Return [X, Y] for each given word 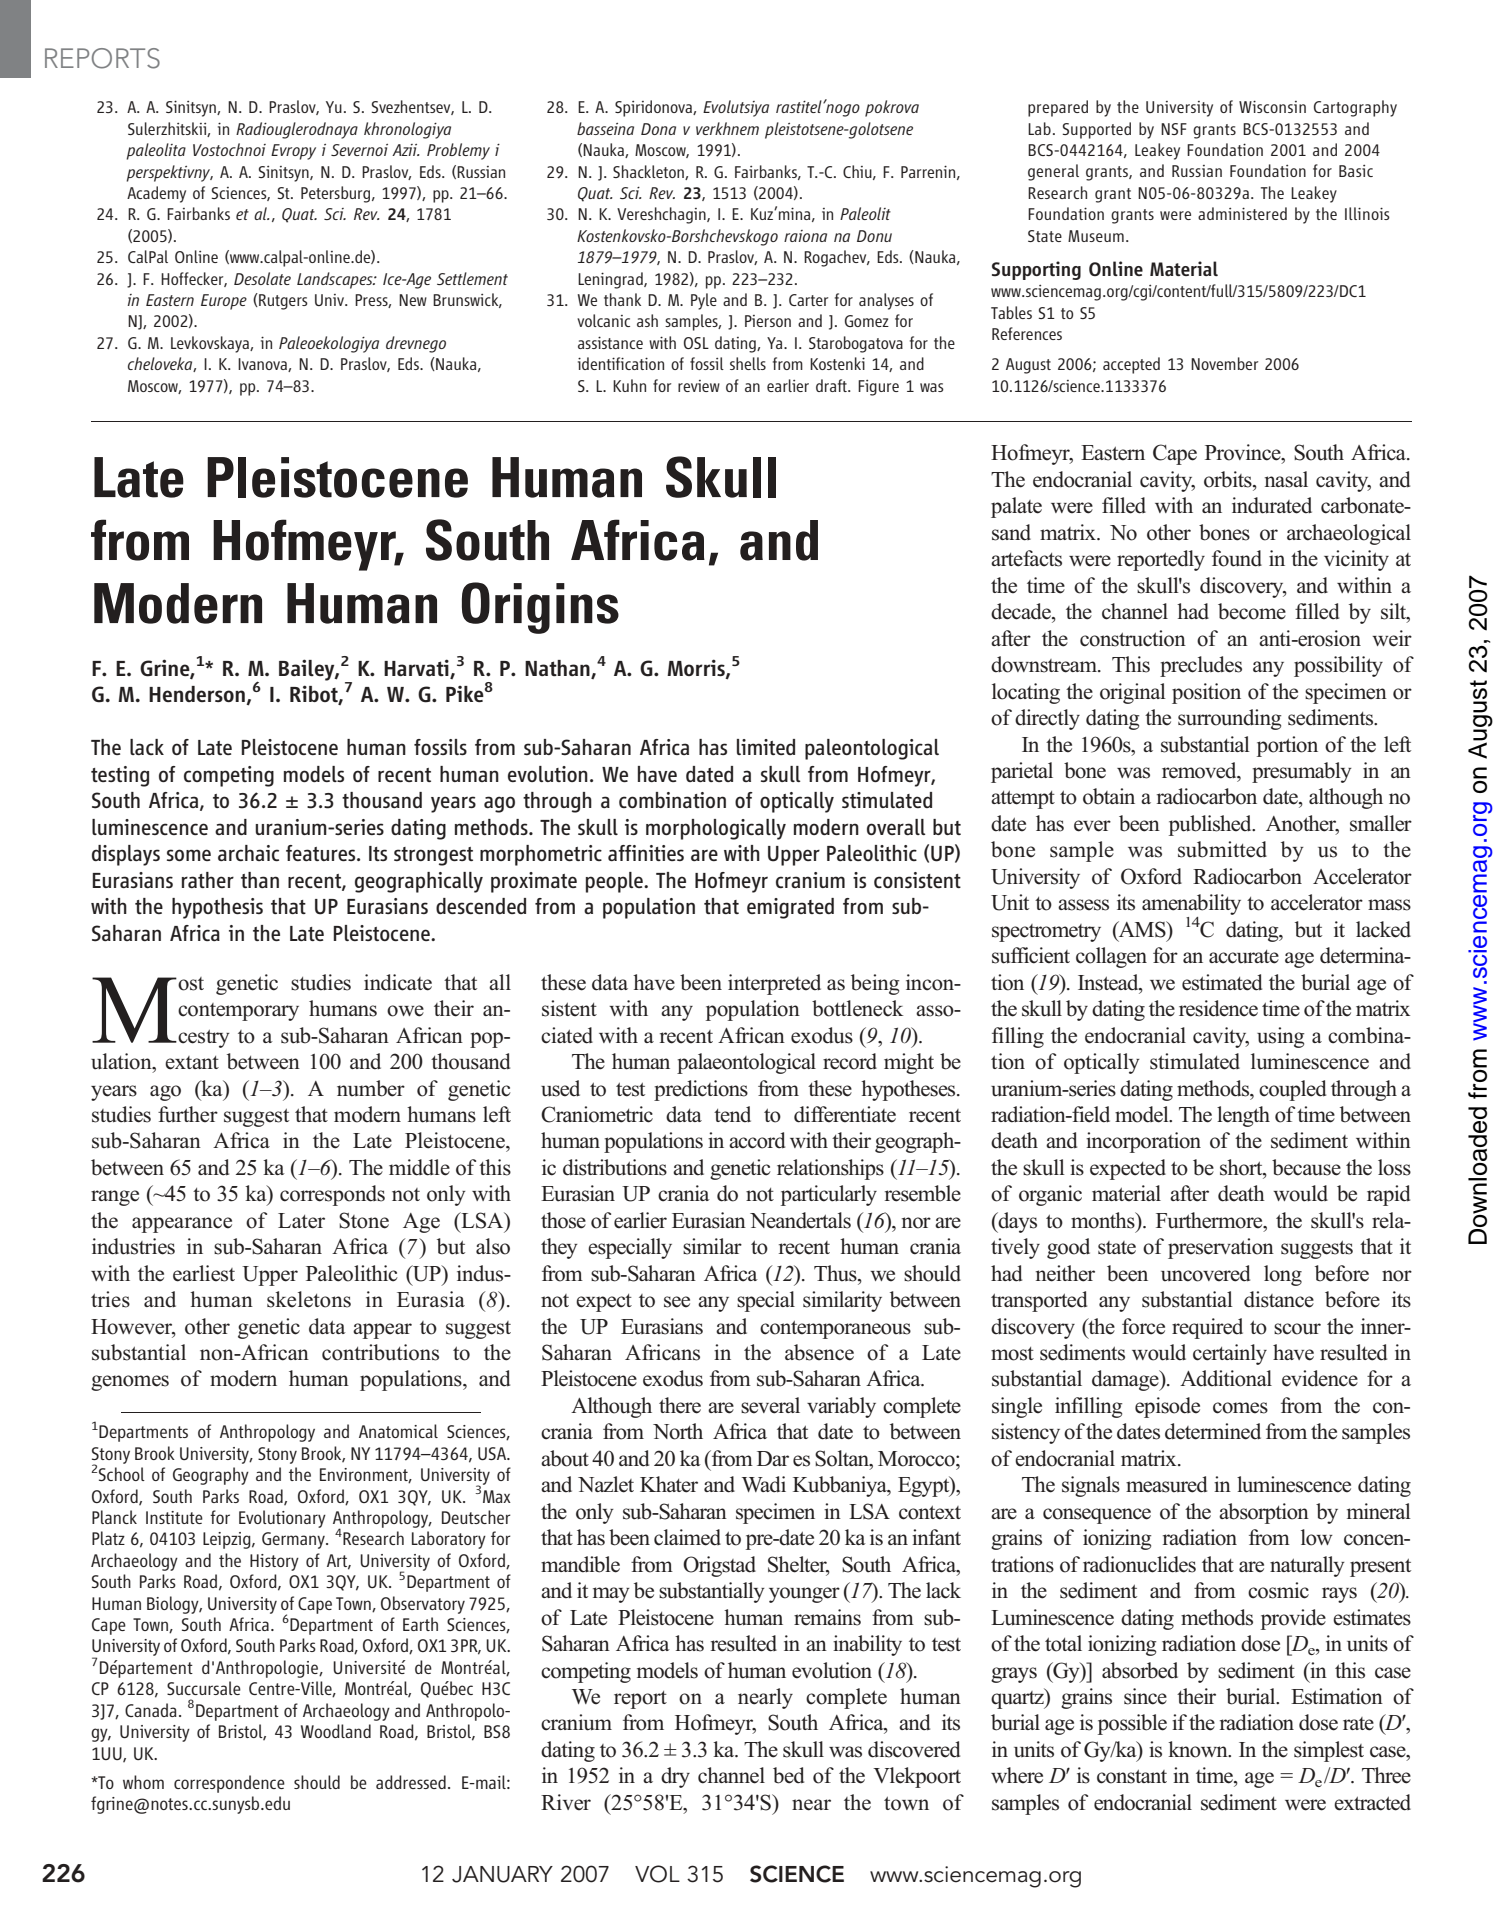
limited [766, 747]
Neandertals [800, 1220]
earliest [204, 1273]
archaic [248, 853]
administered [1242, 213]
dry [675, 1777]
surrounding [1229, 719]
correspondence [229, 1784]
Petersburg [337, 194]
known [1199, 1749]
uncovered [1205, 1273]
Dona [658, 129]
